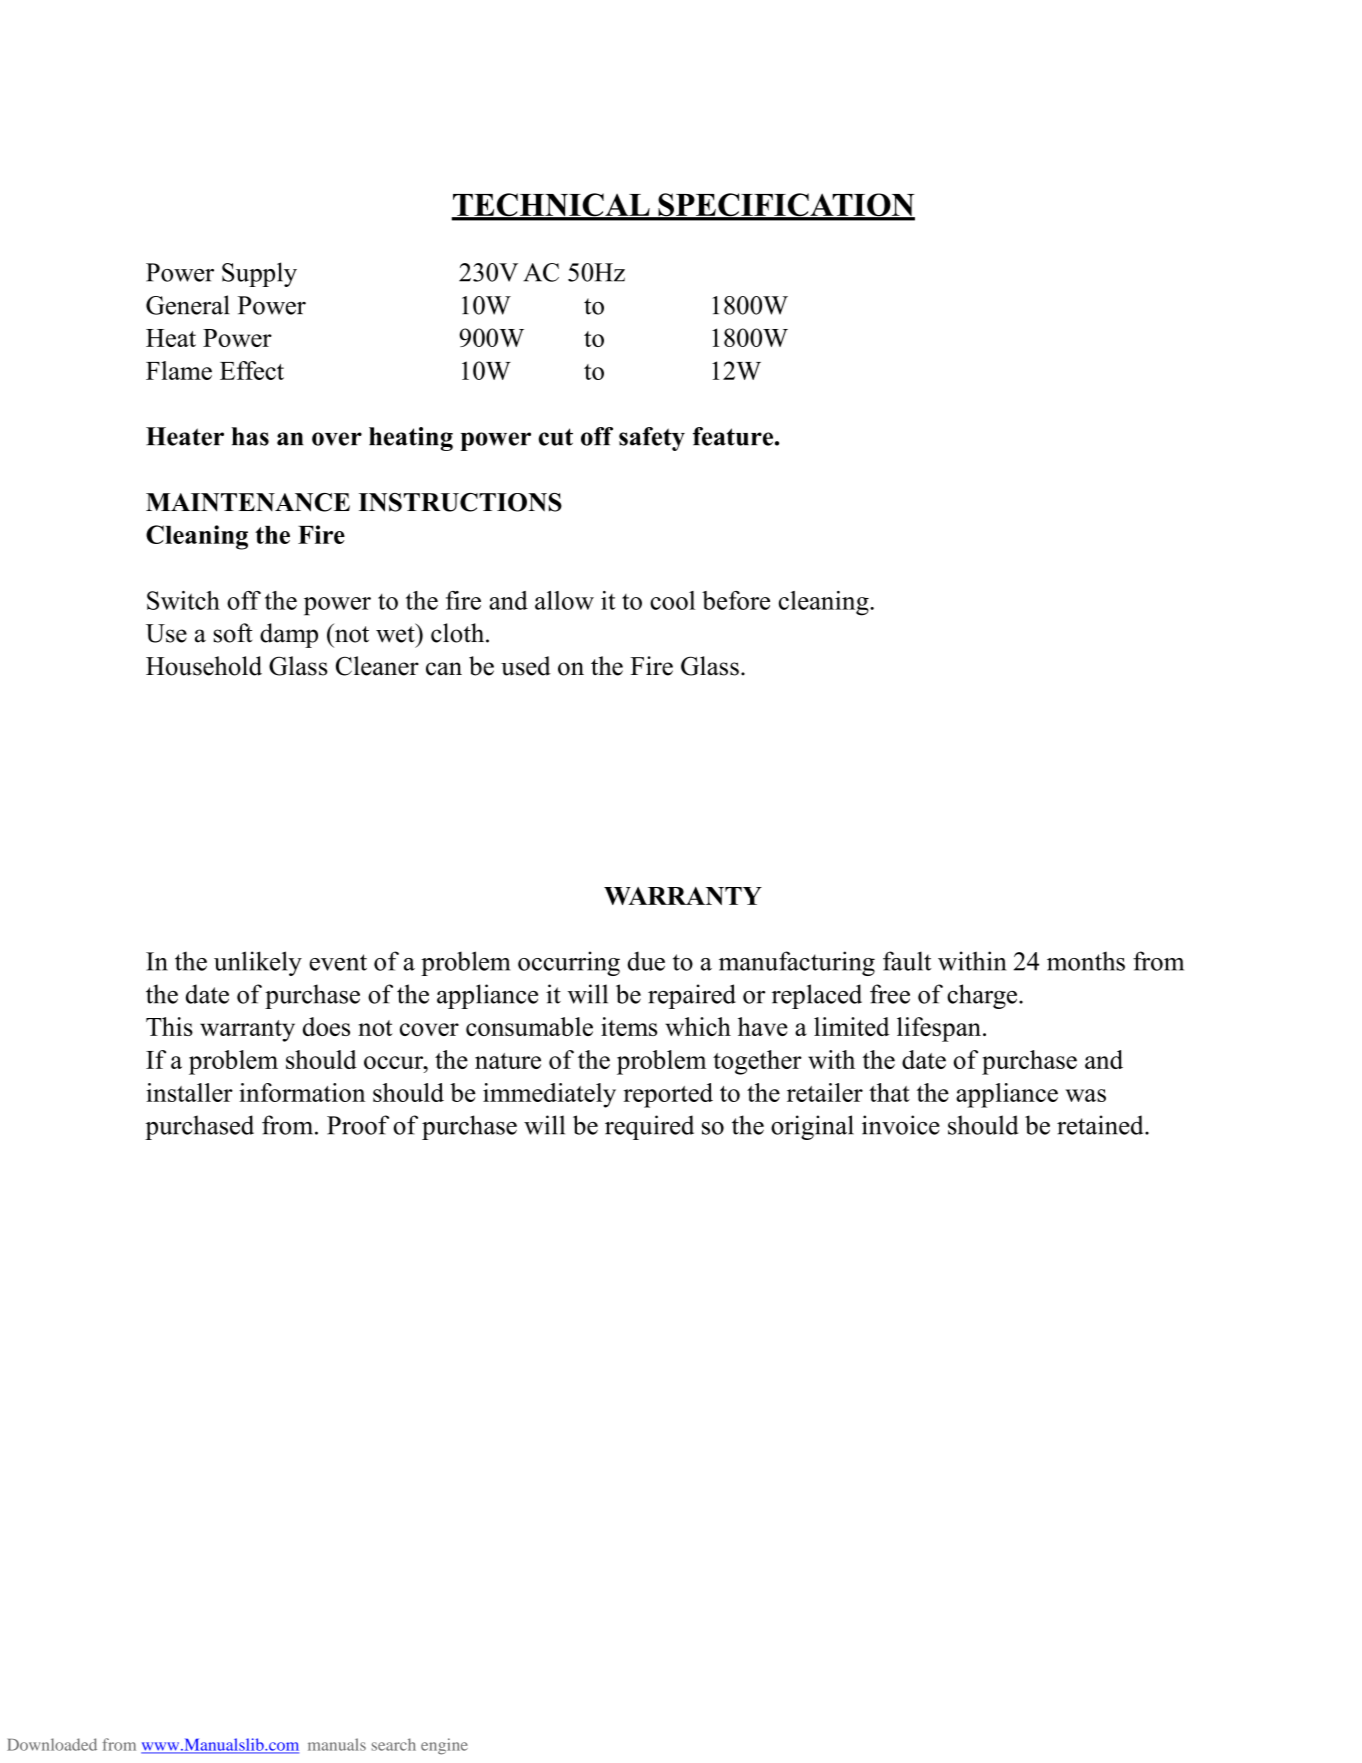 The width and height of the screenshot is (1362, 1763). Describe the element at coordinates (52, 1744) in the screenshot. I see `Downloaded` at that location.
